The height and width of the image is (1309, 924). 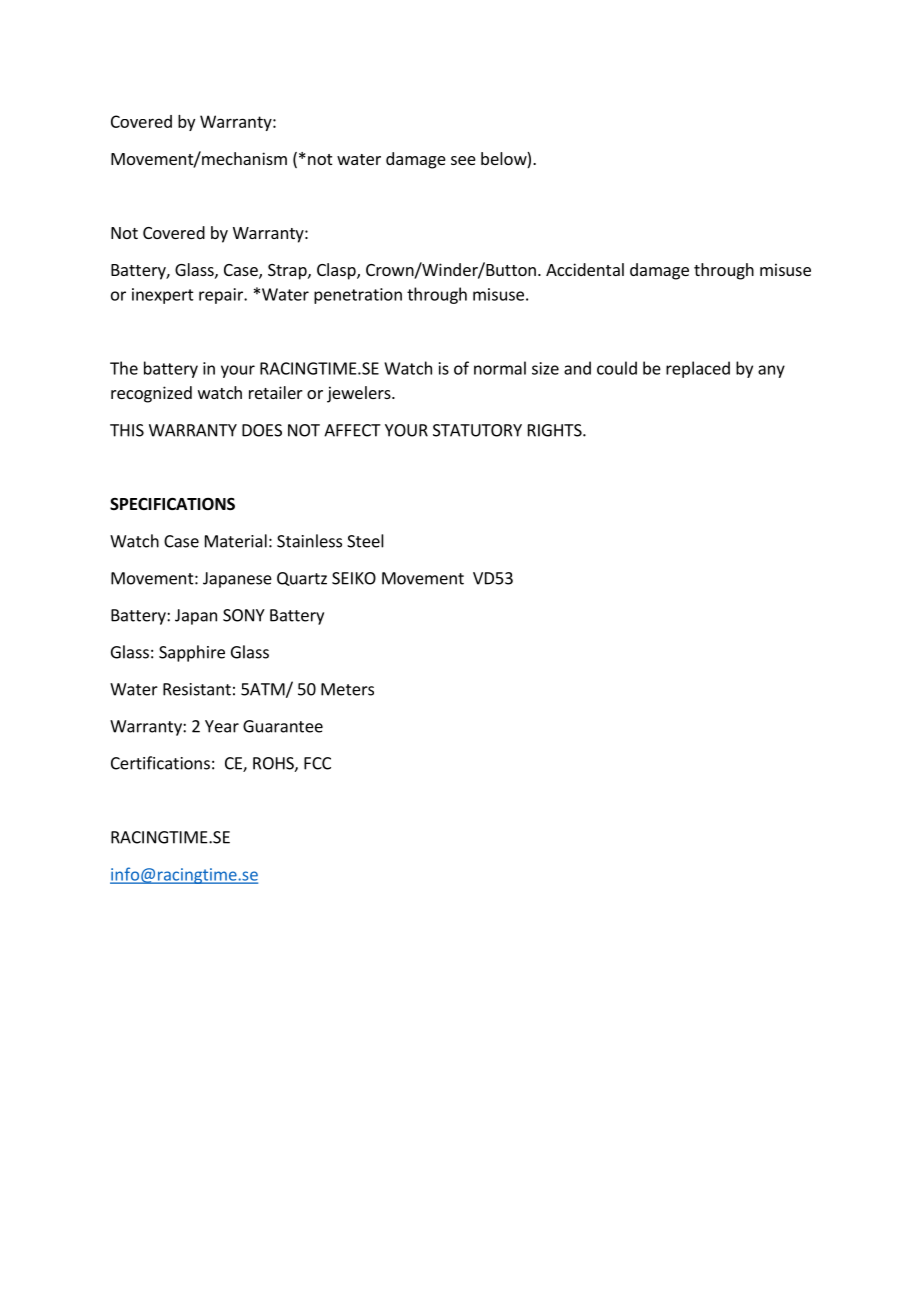 What do you see at coordinates (698, 369) in the image?
I see `replaced` at bounding box center [698, 369].
